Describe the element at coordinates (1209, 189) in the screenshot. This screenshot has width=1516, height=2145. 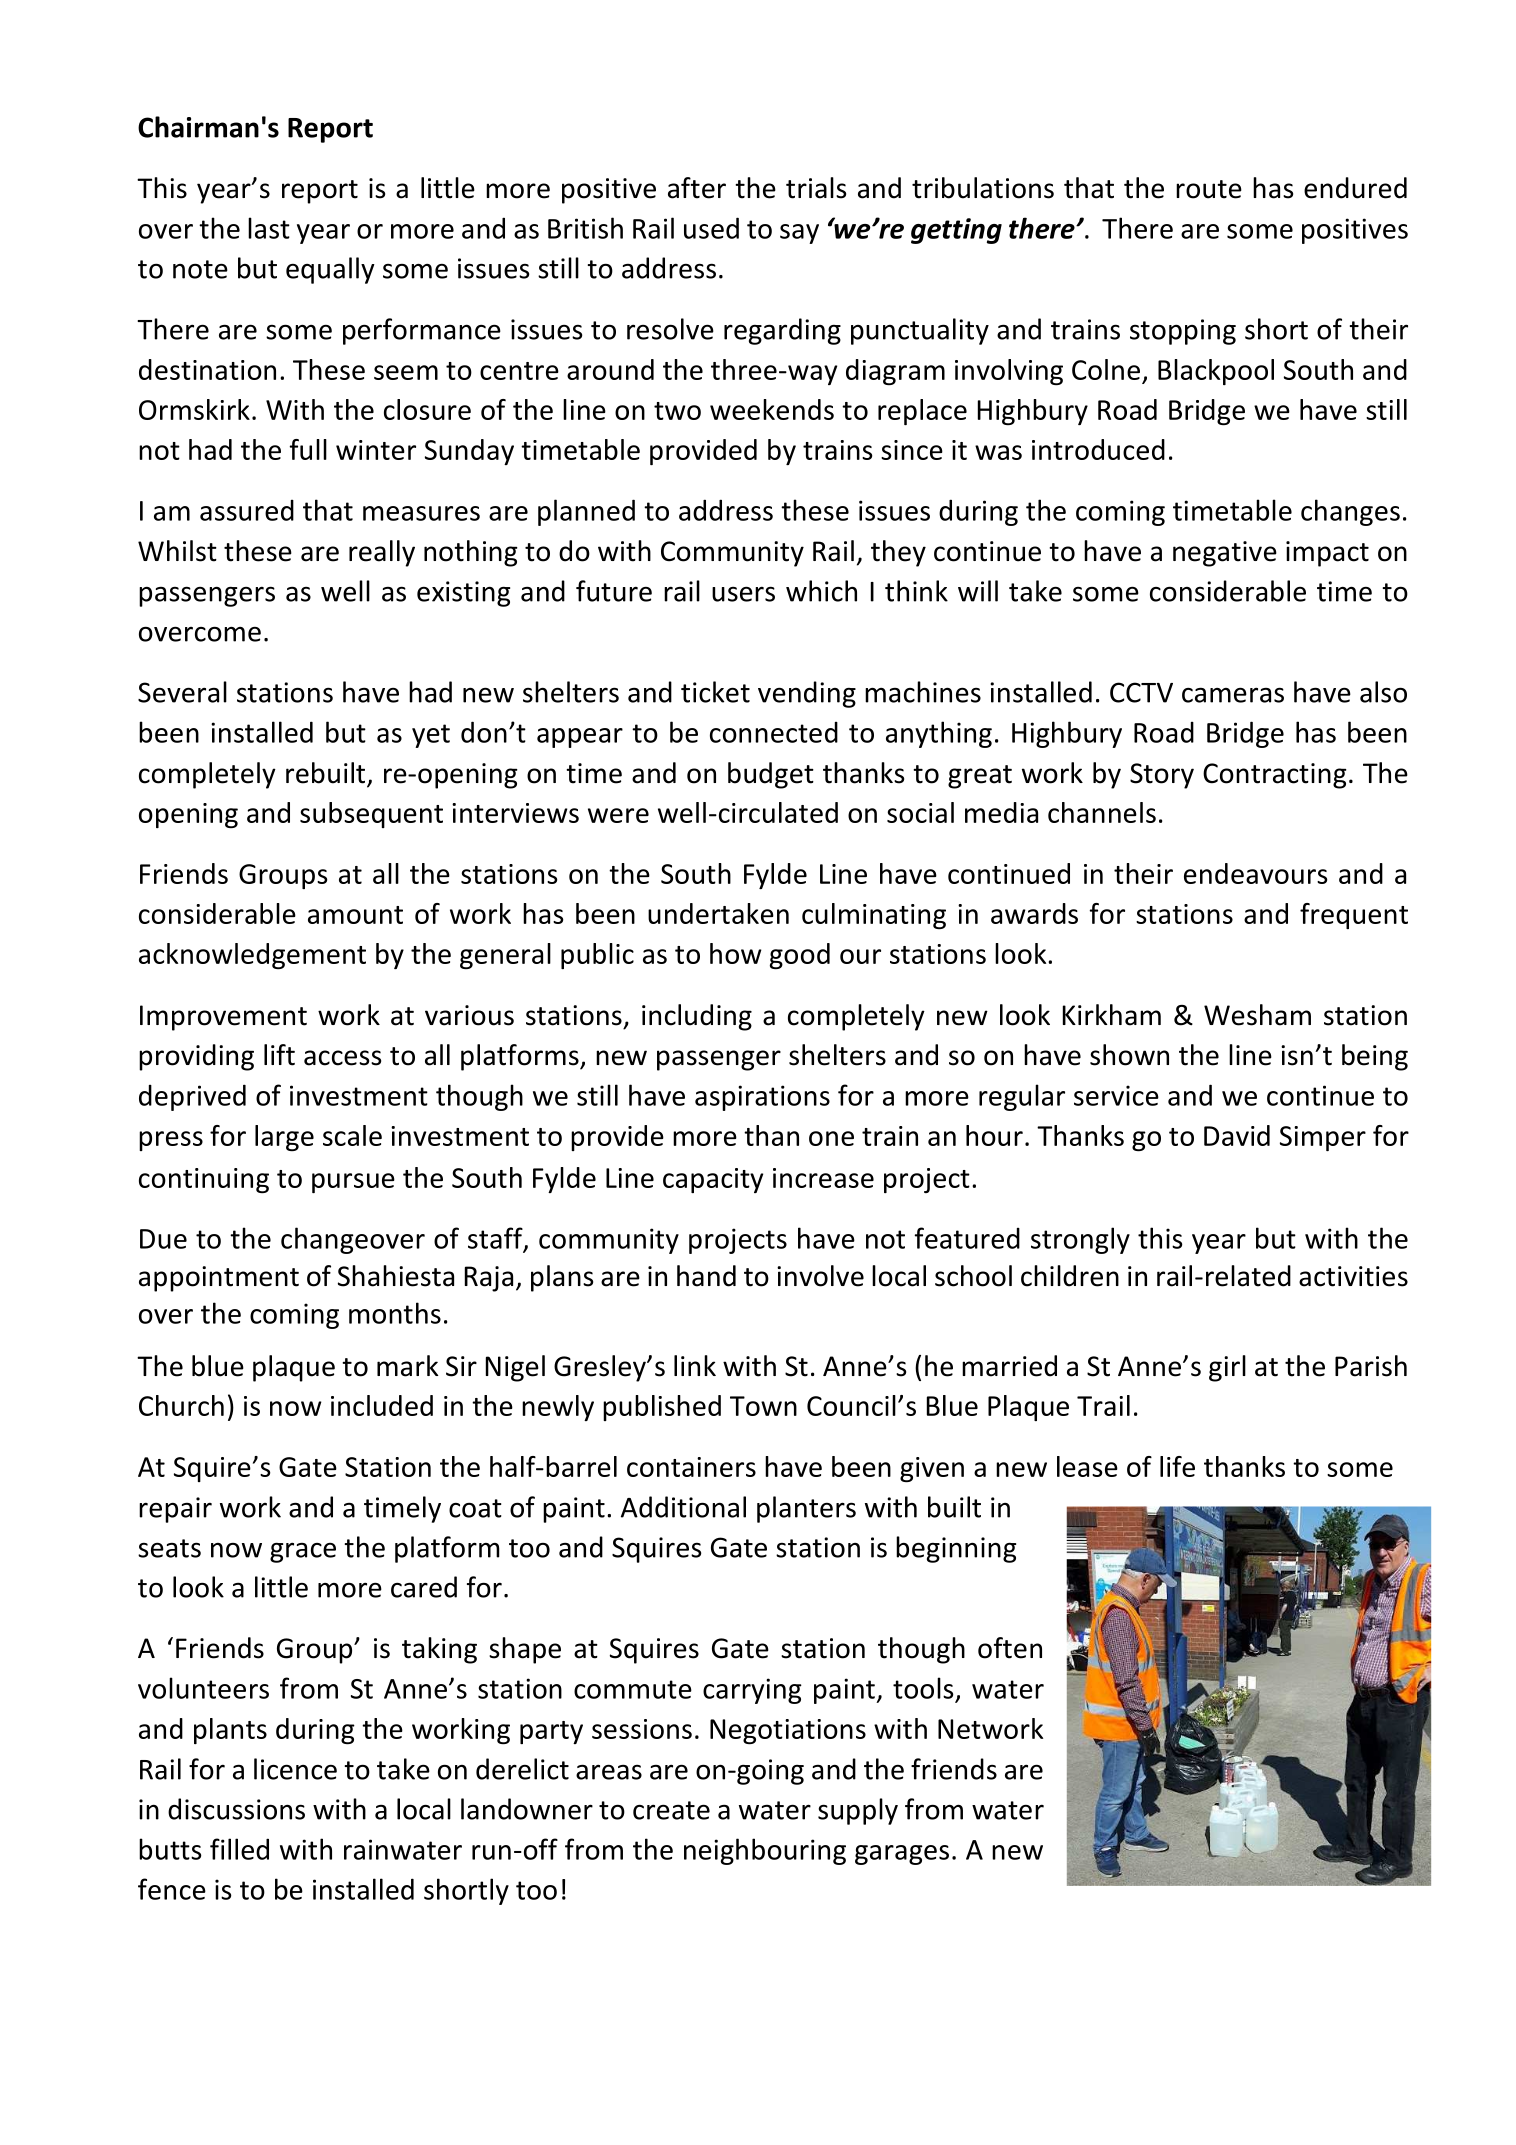
I see `route` at that location.
